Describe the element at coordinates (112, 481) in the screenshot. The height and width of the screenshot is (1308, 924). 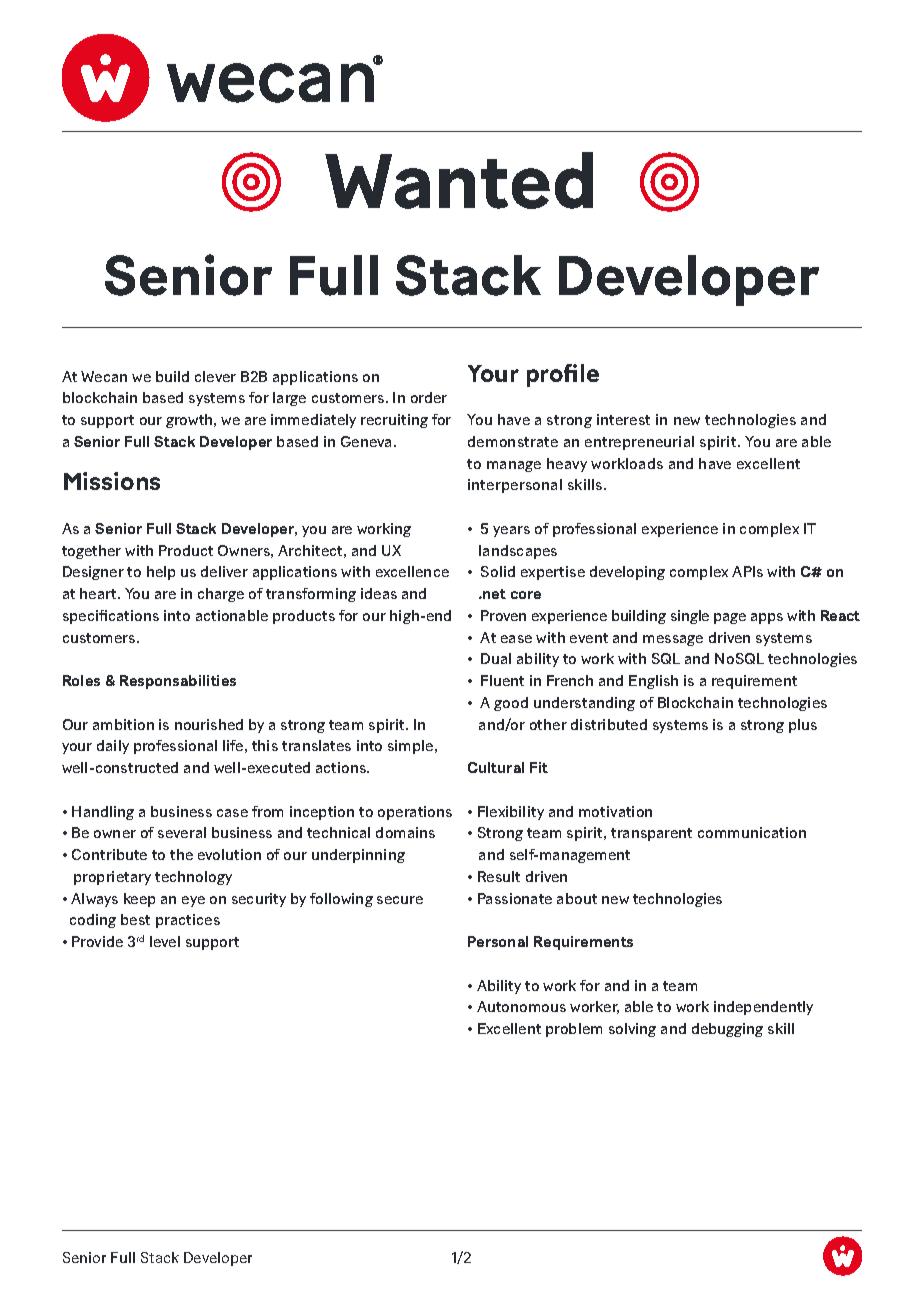
I see `Missions` at that location.
